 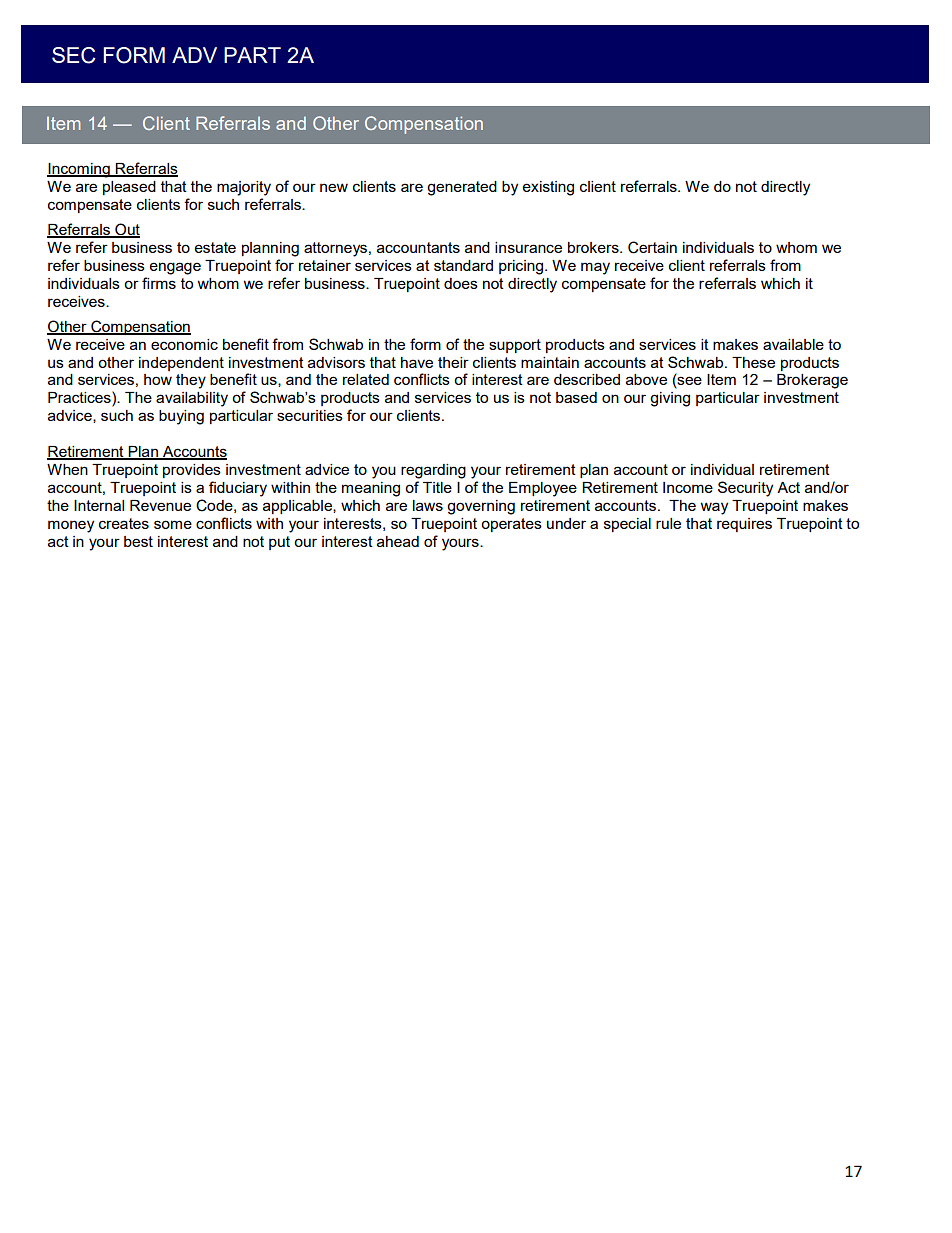 I want to click on does, so click(x=461, y=283).
